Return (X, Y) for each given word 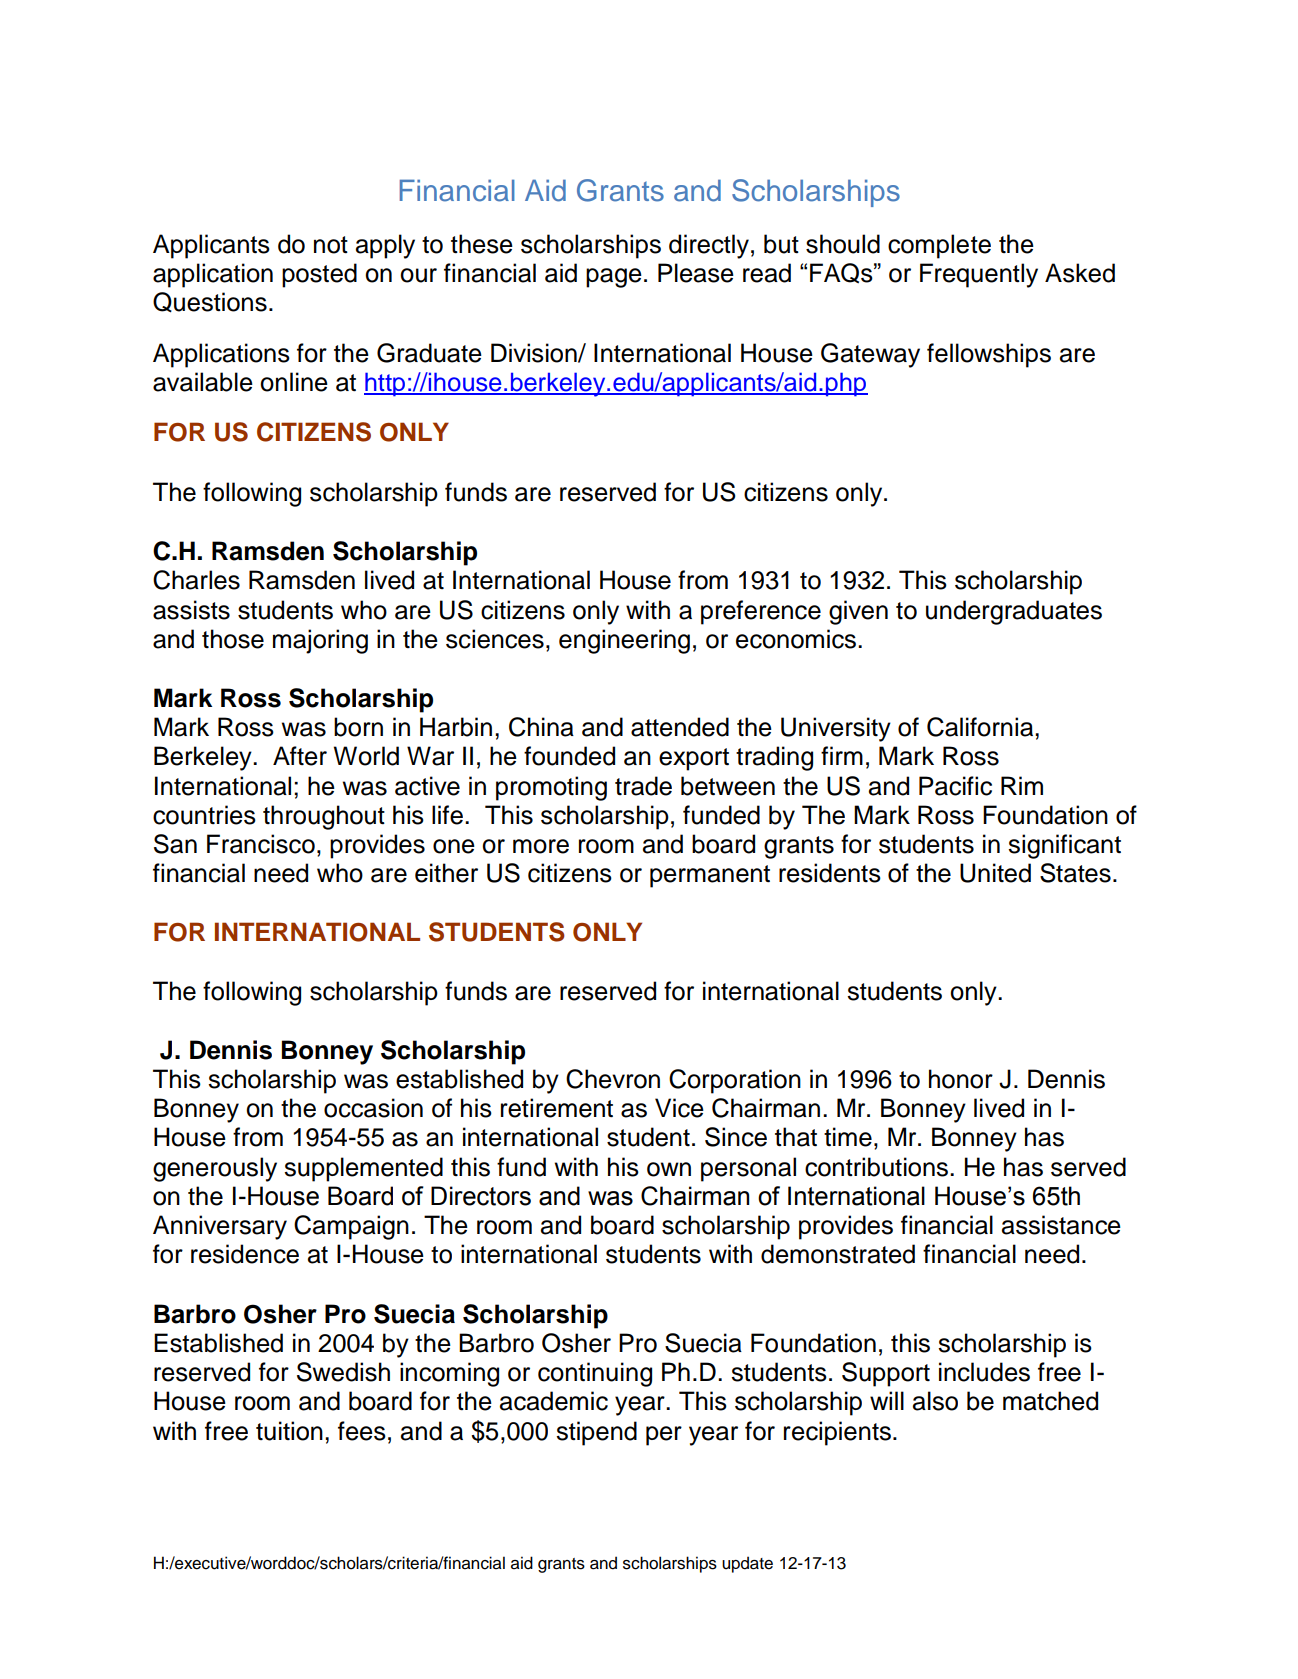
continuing (595, 1374)
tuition (289, 1431)
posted (319, 275)
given (858, 612)
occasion (373, 1108)
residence (245, 1254)
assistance (1061, 1225)
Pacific (955, 786)
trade (643, 786)
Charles (196, 580)
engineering (624, 641)
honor (961, 1079)
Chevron (613, 1079)
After (300, 756)
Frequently (979, 275)
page (614, 278)
